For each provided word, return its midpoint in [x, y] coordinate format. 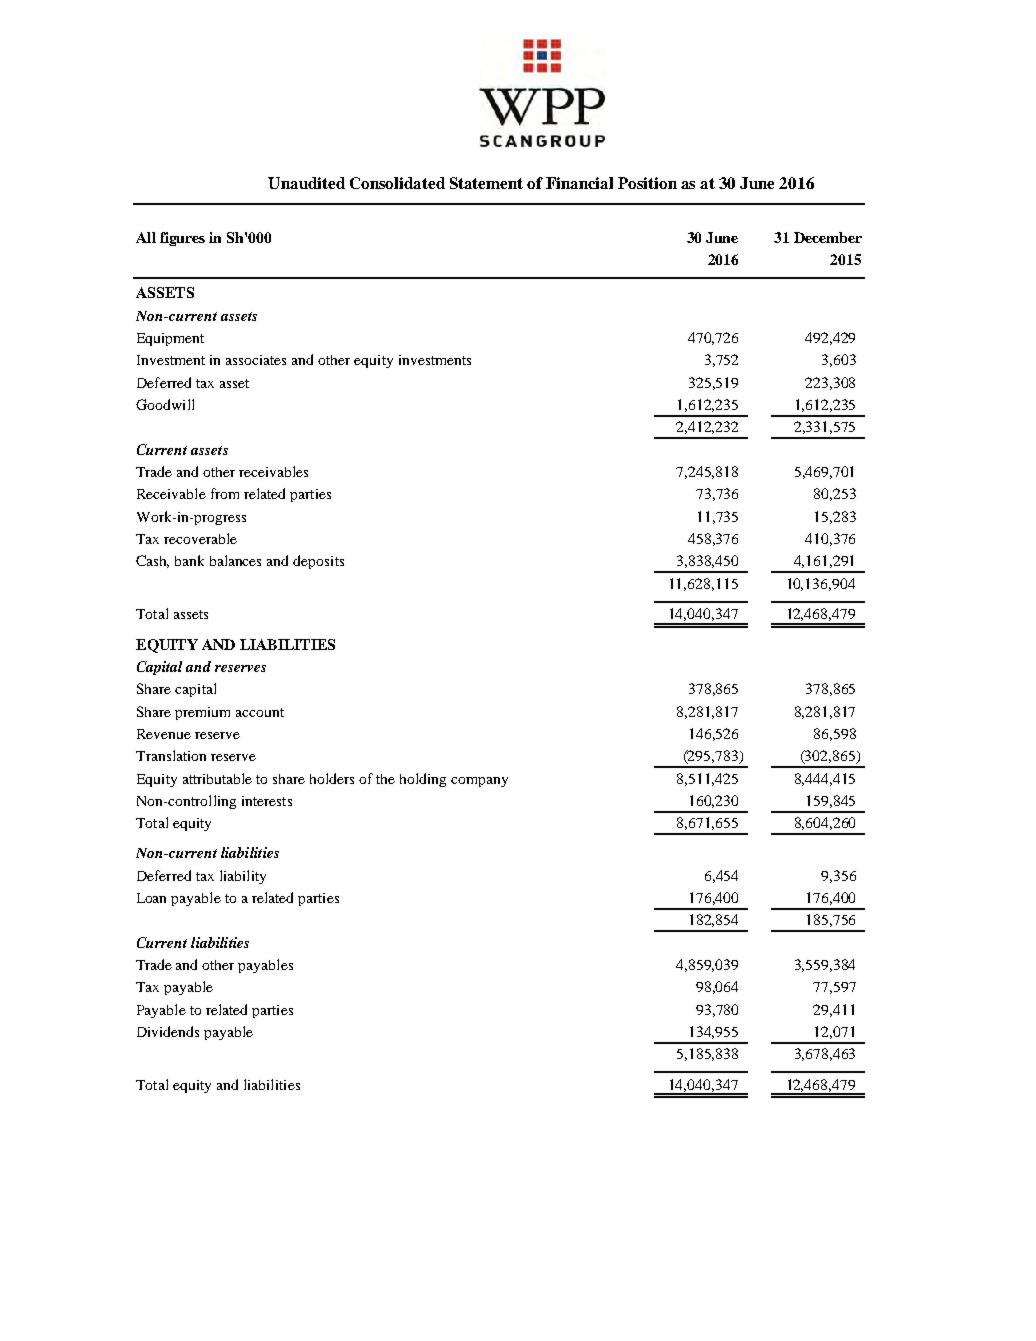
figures [182, 239]
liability [243, 877]
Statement [486, 183]
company [479, 782]
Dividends [168, 1031]
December [828, 237]
